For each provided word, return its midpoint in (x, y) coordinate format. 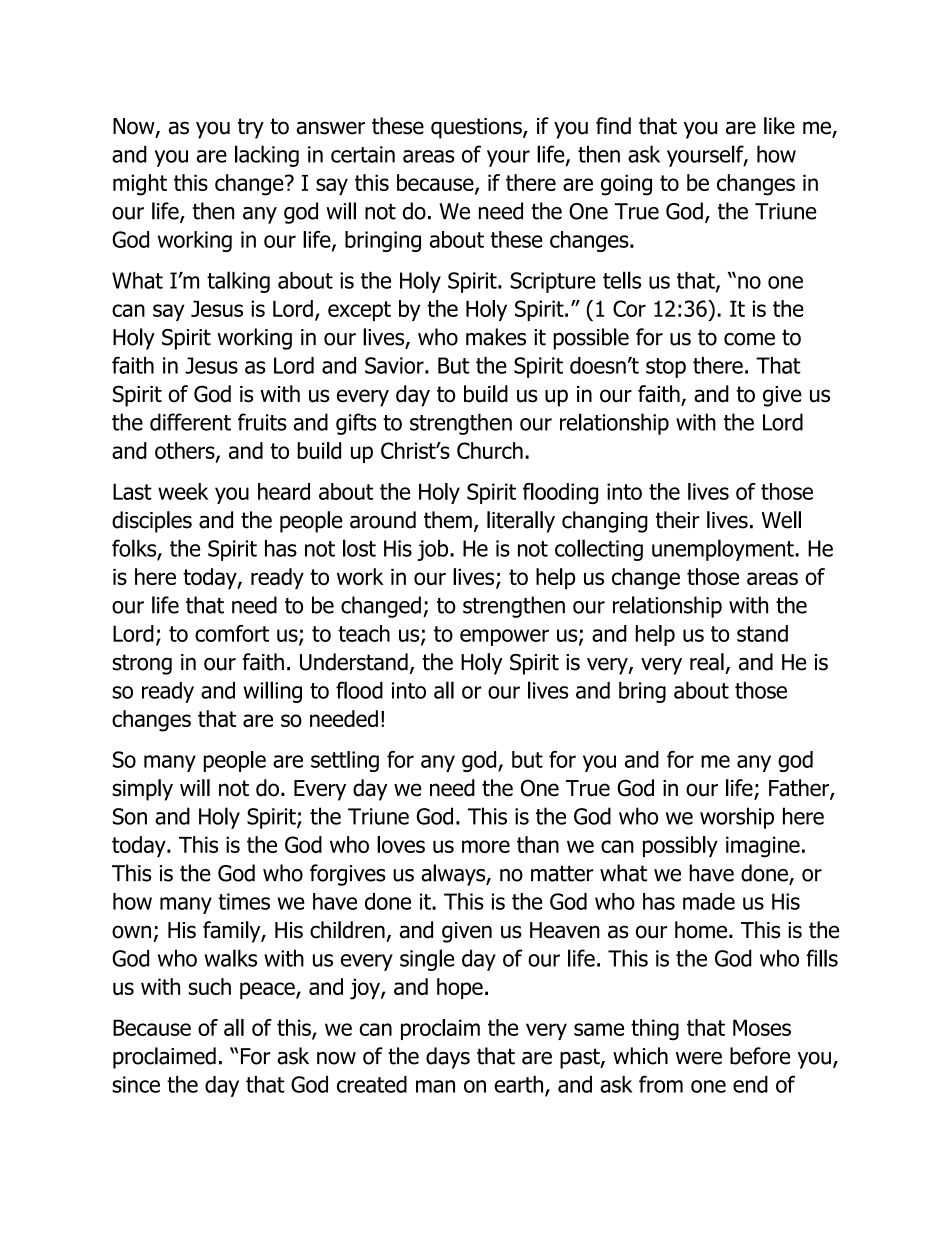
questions (477, 128)
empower (504, 637)
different (190, 422)
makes (496, 337)
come (749, 339)
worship (737, 818)
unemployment (724, 550)
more (486, 846)
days (448, 1058)
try (251, 128)
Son (130, 816)
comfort (232, 633)
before (760, 1056)
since (136, 1084)
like (779, 126)
